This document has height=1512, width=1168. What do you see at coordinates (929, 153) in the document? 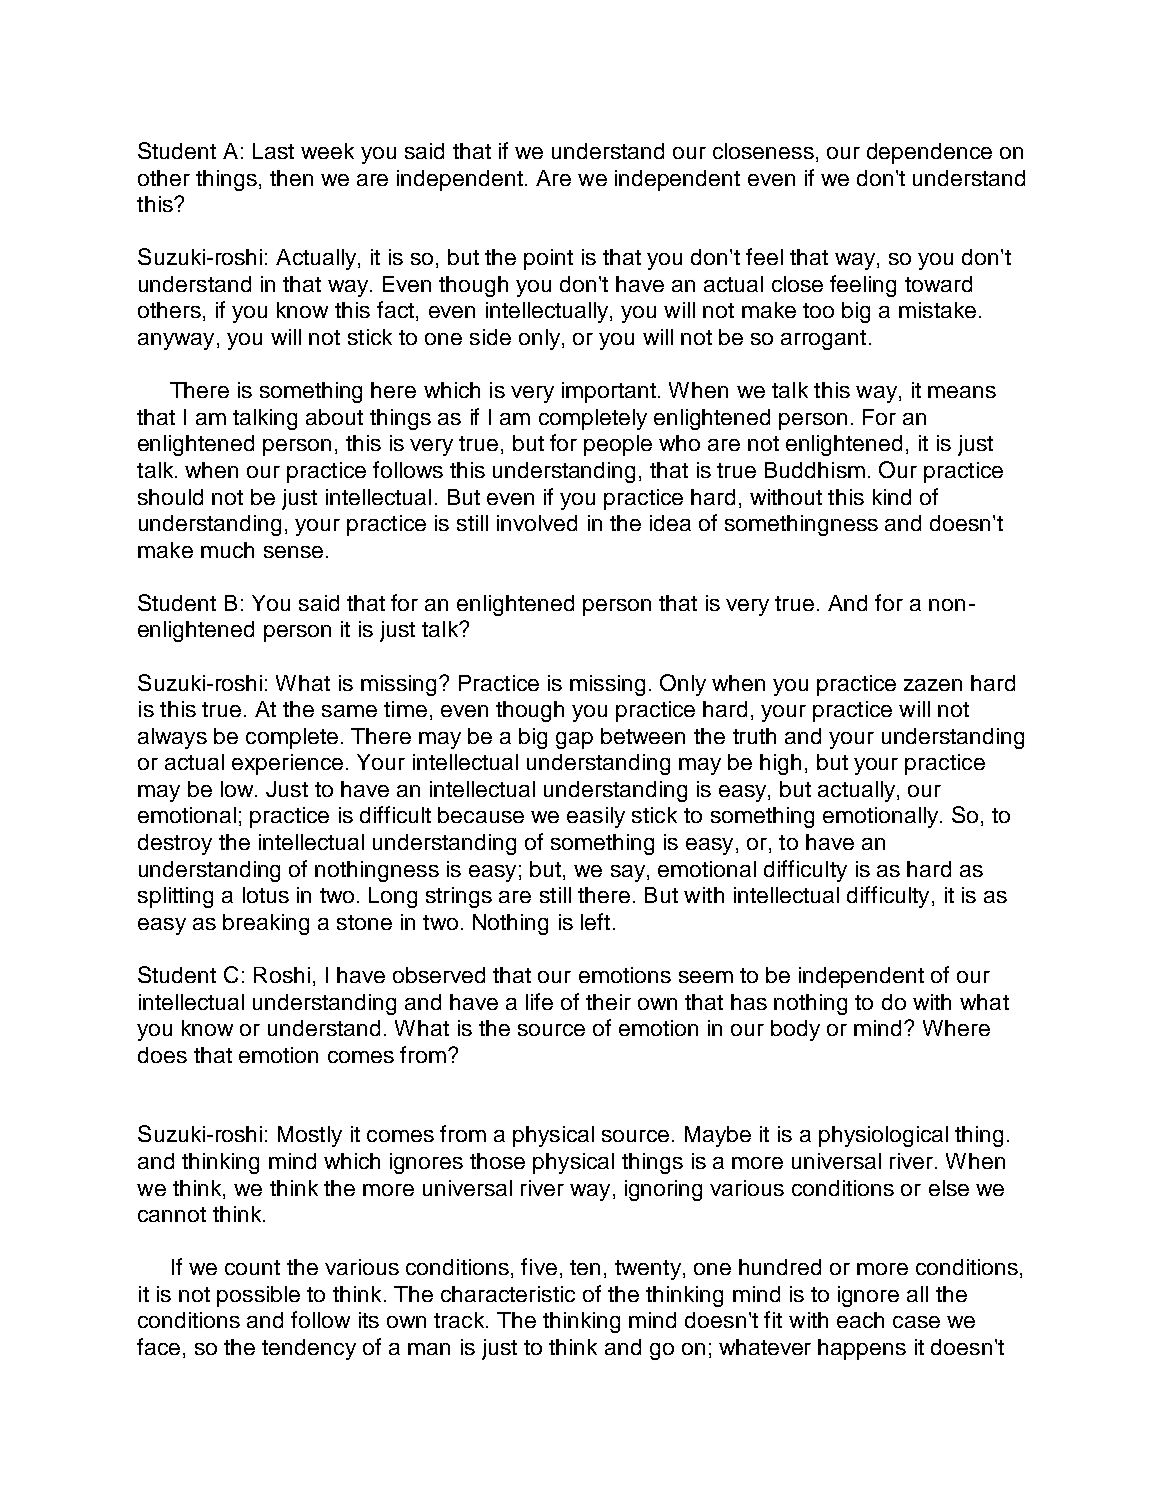
I see `dependence` at bounding box center [929, 153].
